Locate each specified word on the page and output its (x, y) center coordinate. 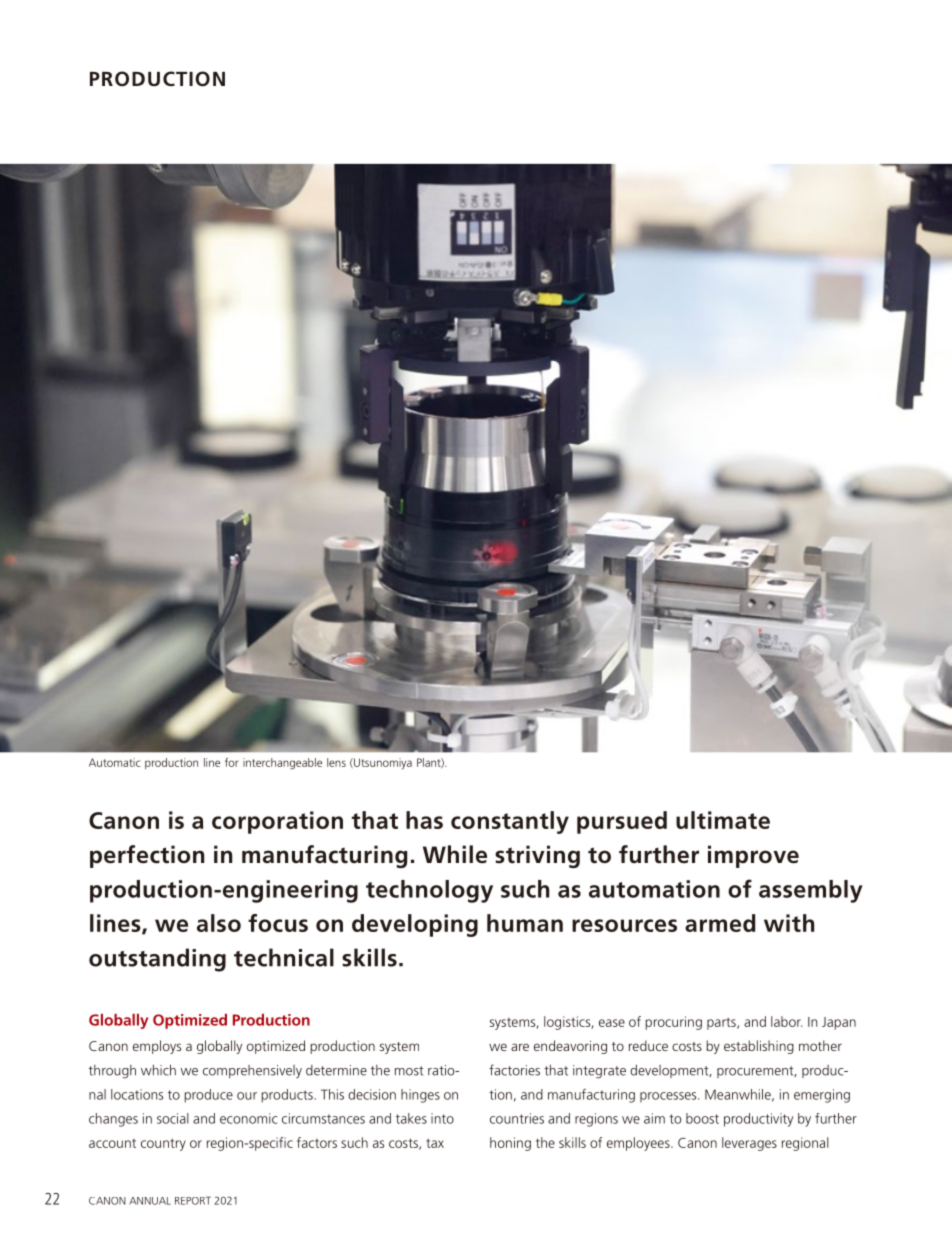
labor (786, 1021)
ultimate (723, 820)
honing (510, 1144)
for (231, 762)
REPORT (193, 1200)
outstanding (157, 960)
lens (336, 762)
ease (612, 1023)
